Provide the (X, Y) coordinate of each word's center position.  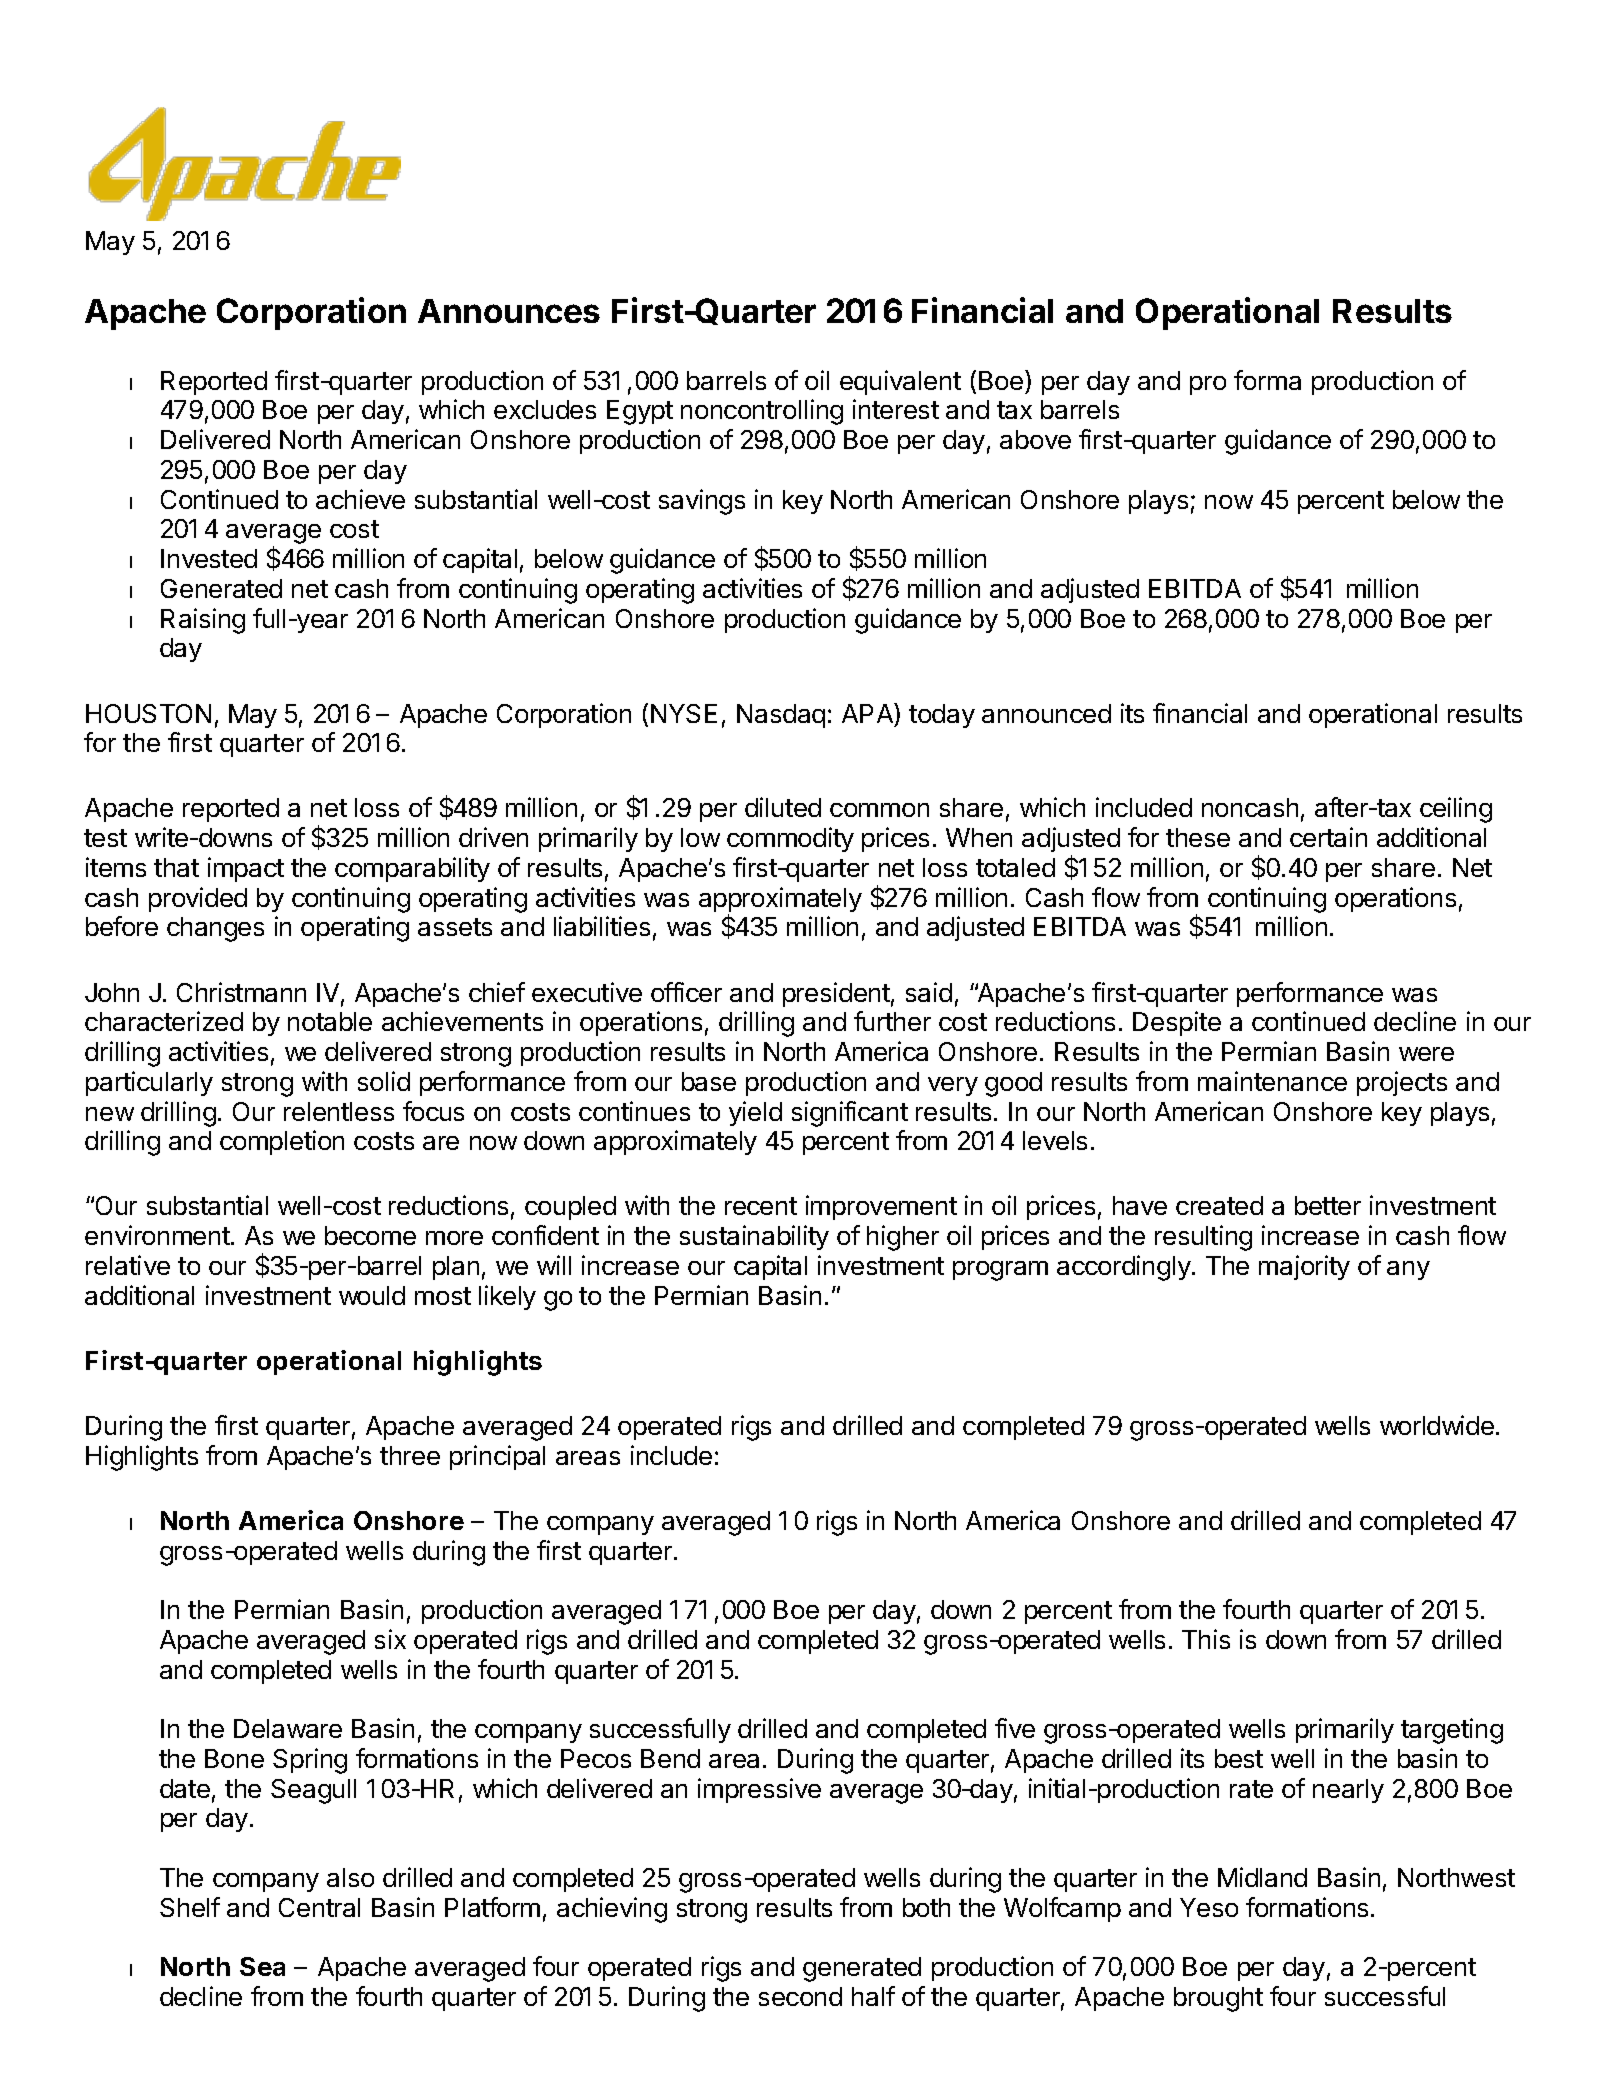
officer (686, 992)
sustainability (754, 1237)
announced (1046, 713)
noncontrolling (762, 412)
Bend (670, 1758)
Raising (203, 621)
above (1035, 439)
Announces (509, 311)
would (372, 1295)
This (1206, 1639)
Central (319, 1907)
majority (1304, 1267)
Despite (1177, 1023)
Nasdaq (781, 716)
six (390, 1639)
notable (330, 1021)
